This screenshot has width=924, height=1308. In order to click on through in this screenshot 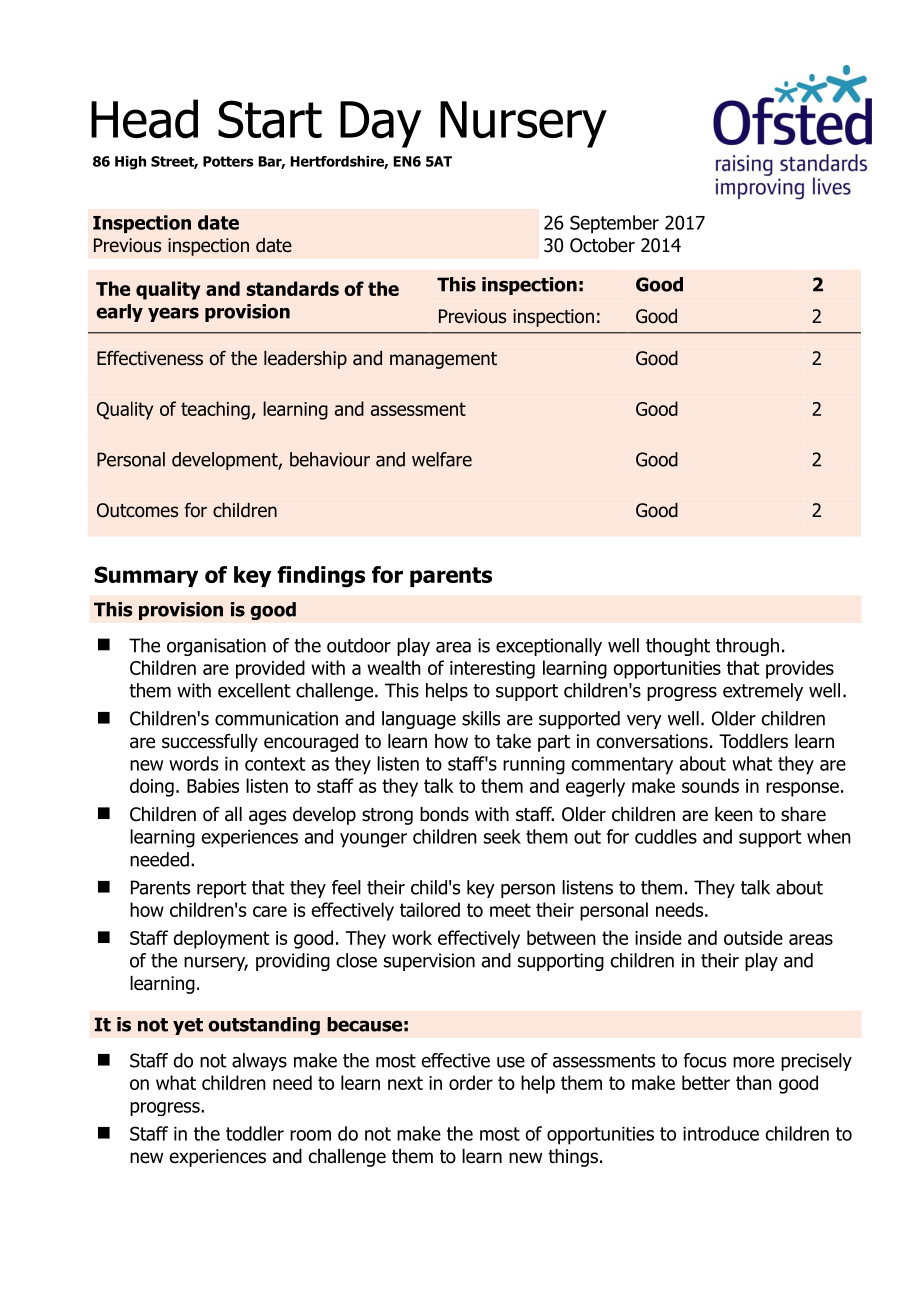, I will do `click(747, 647)`.
